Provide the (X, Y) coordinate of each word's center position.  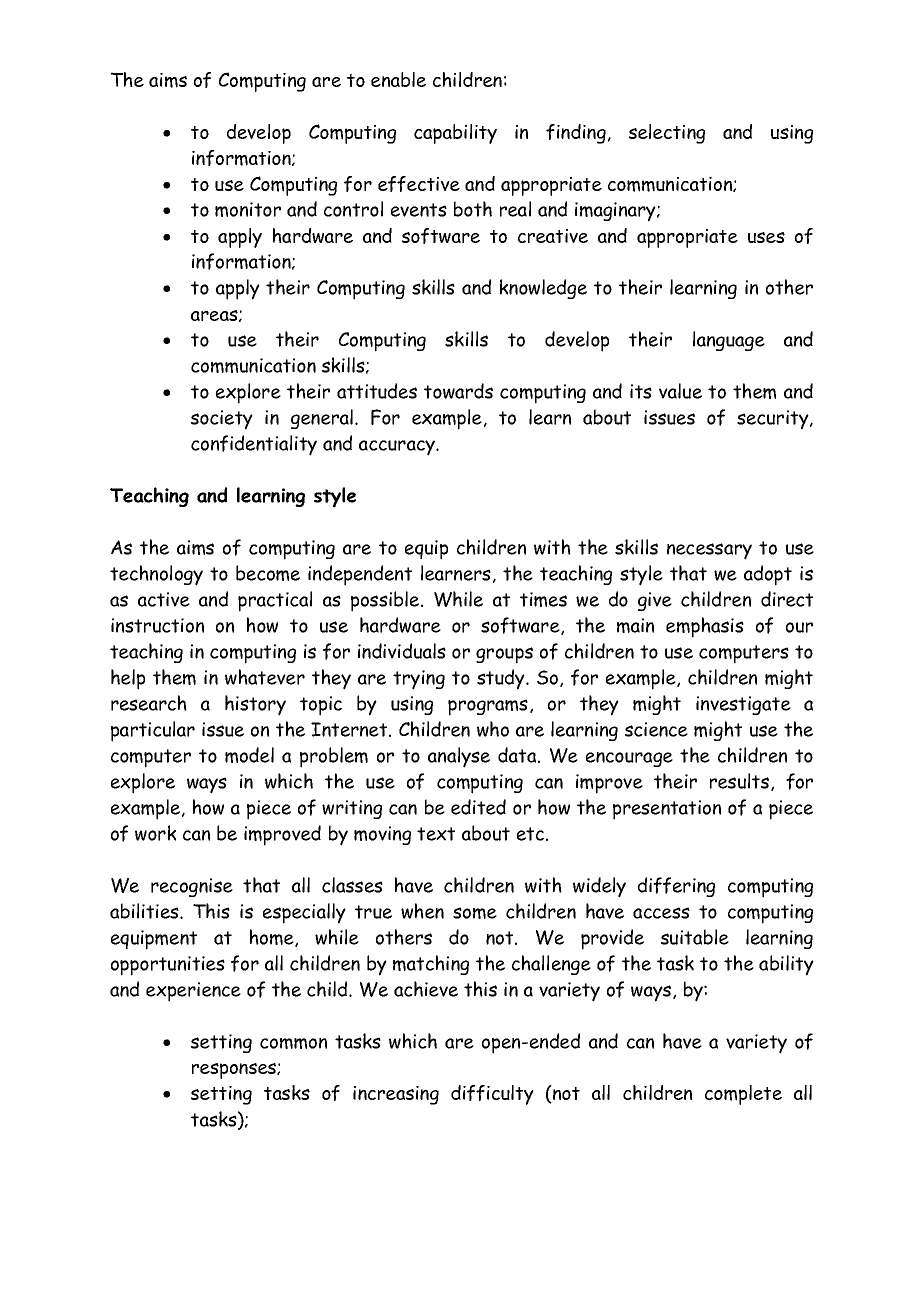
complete (743, 1095)
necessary (709, 551)
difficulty (492, 1095)
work (155, 833)
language (729, 341)
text (436, 834)
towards (458, 391)
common (293, 1043)
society (222, 420)
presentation (667, 810)
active (164, 599)
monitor (248, 209)
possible (386, 601)
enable (398, 79)
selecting (667, 134)
